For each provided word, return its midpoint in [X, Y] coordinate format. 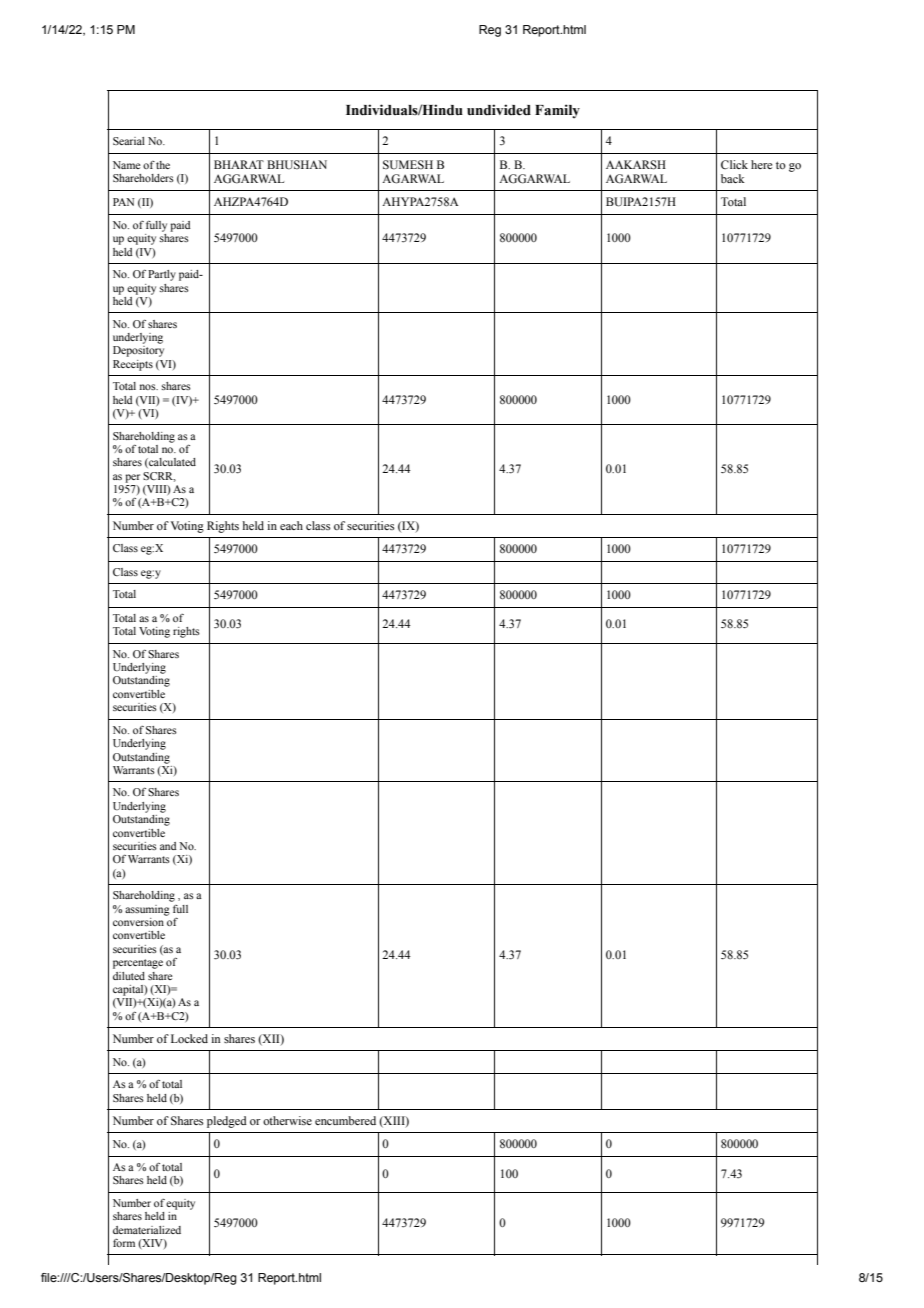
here [761, 164]
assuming [147, 910]
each [291, 525]
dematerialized [147, 1230]
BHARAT [239, 164]
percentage [138, 964]
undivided [499, 110]
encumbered [345, 1120]
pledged [227, 1122]
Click [734, 164]
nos [149, 387]
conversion [139, 920]
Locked [189, 1038]
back [733, 178]
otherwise [287, 1120]
